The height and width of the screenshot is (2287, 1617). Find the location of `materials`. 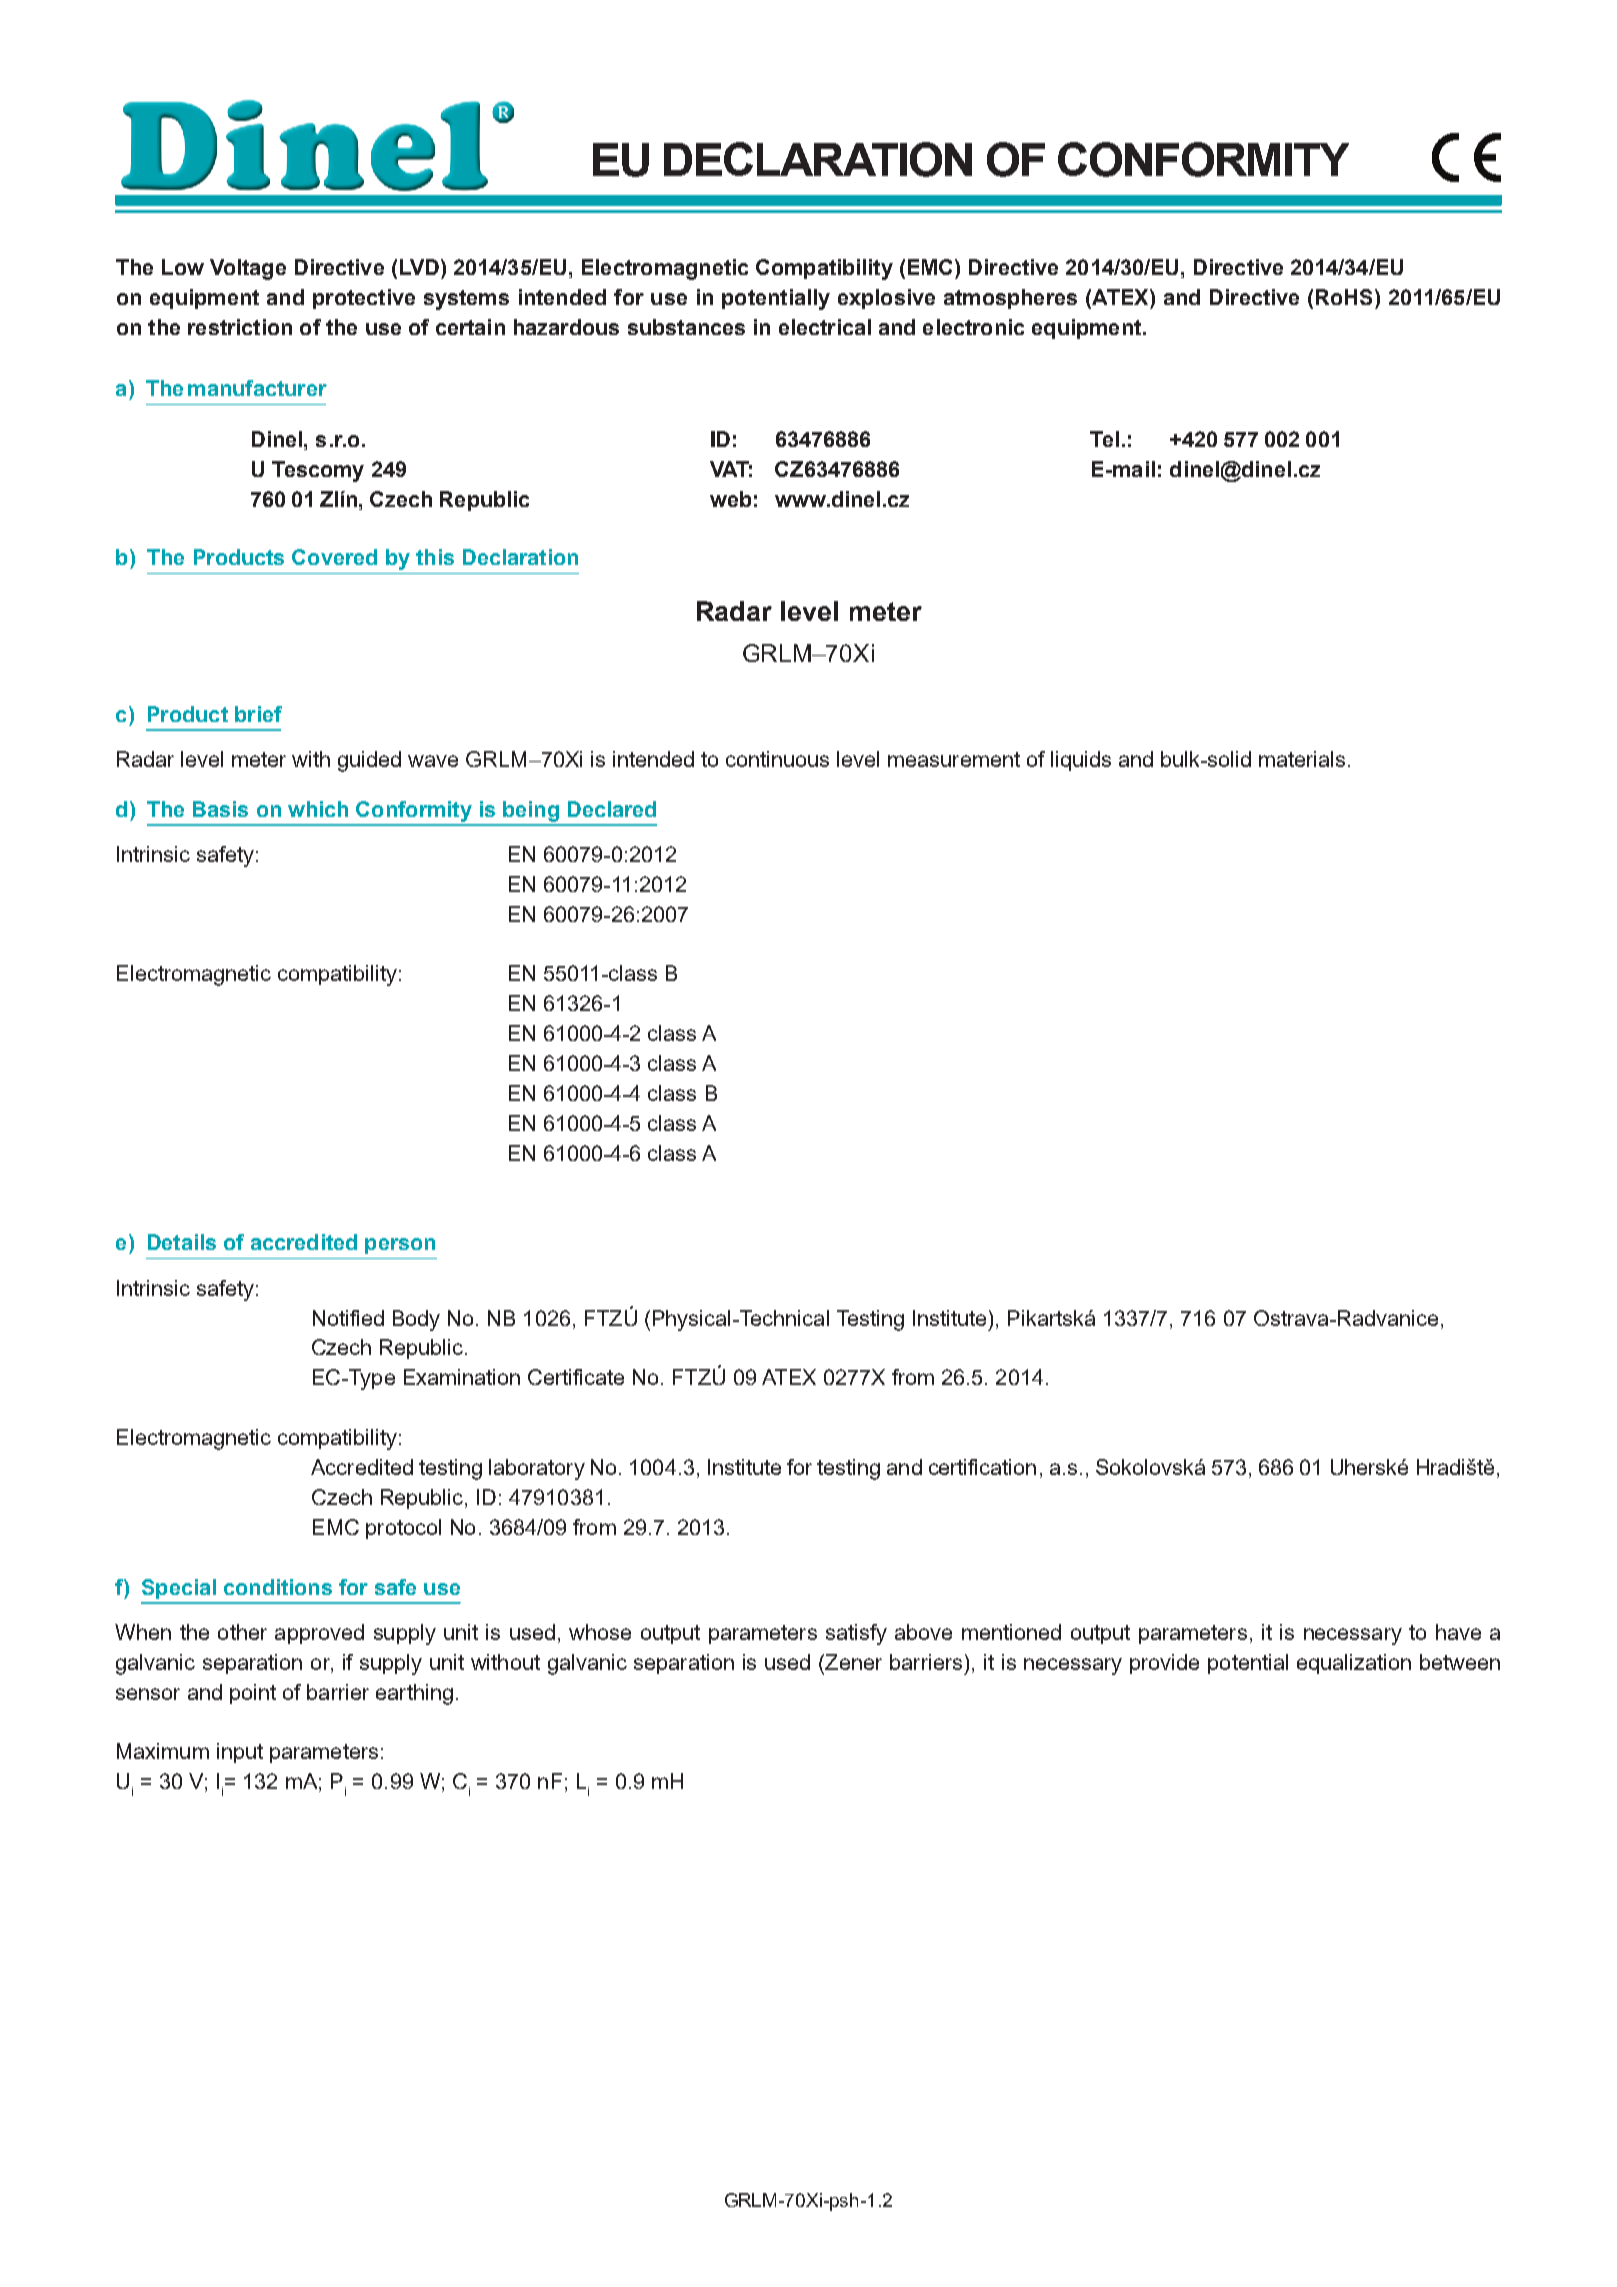

materials is located at coordinates (1302, 759).
